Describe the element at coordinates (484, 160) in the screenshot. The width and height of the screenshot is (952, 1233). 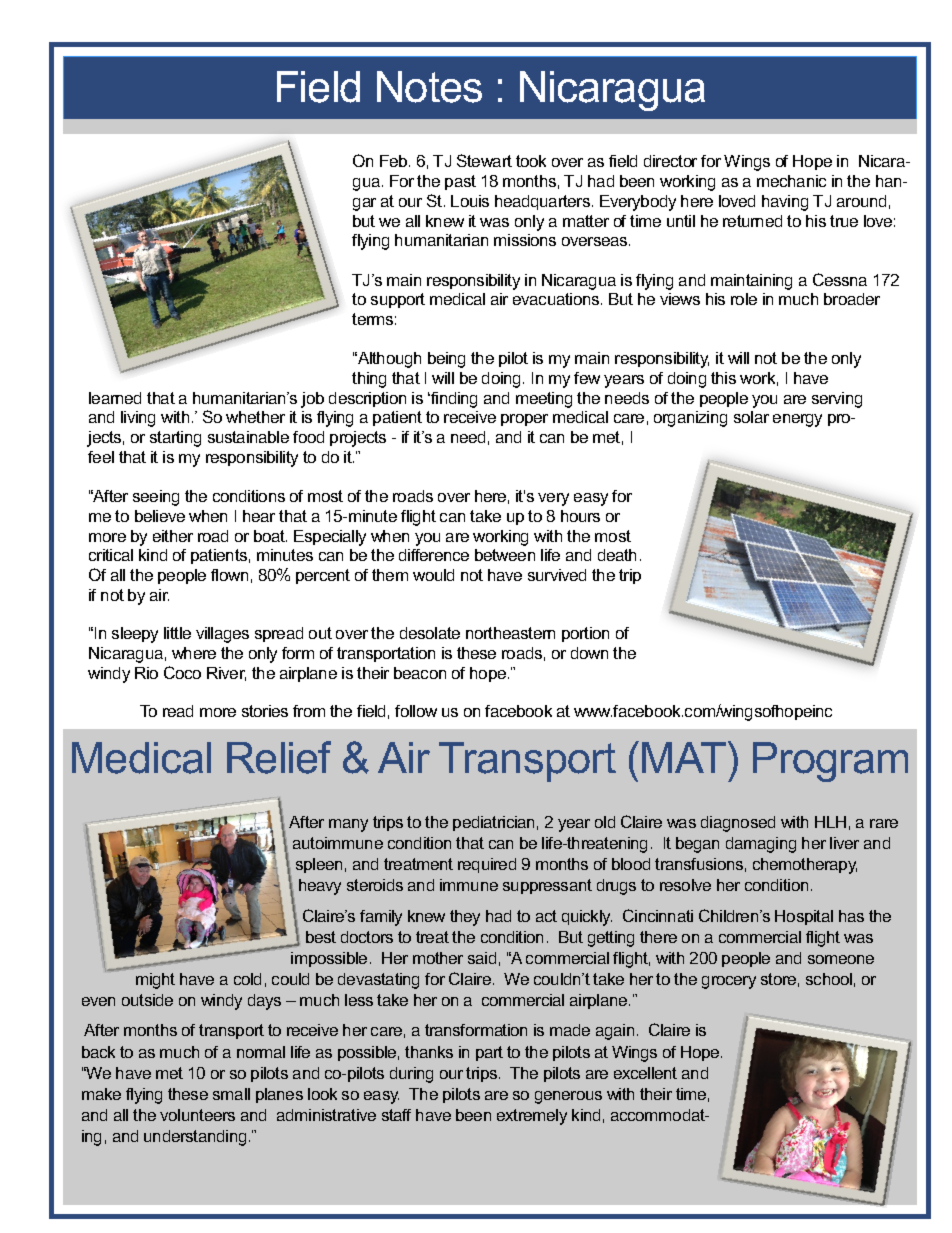
I see `Stewart` at that location.
